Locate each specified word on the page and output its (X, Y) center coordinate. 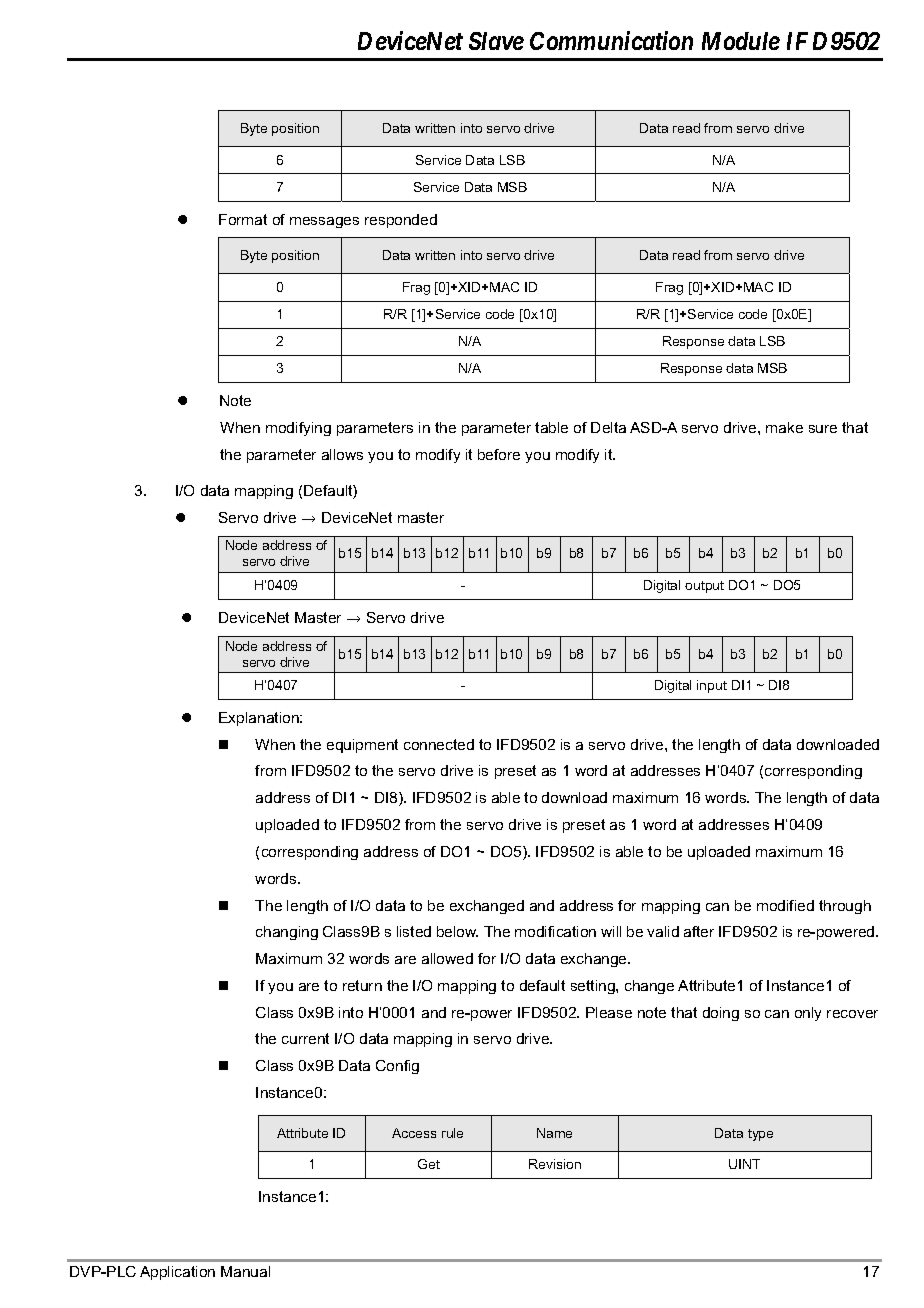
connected (439, 744)
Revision (555, 1164)
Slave (496, 41)
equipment (362, 746)
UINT (744, 1164)
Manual (245, 1271)
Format (243, 219)
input (712, 686)
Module (741, 41)
